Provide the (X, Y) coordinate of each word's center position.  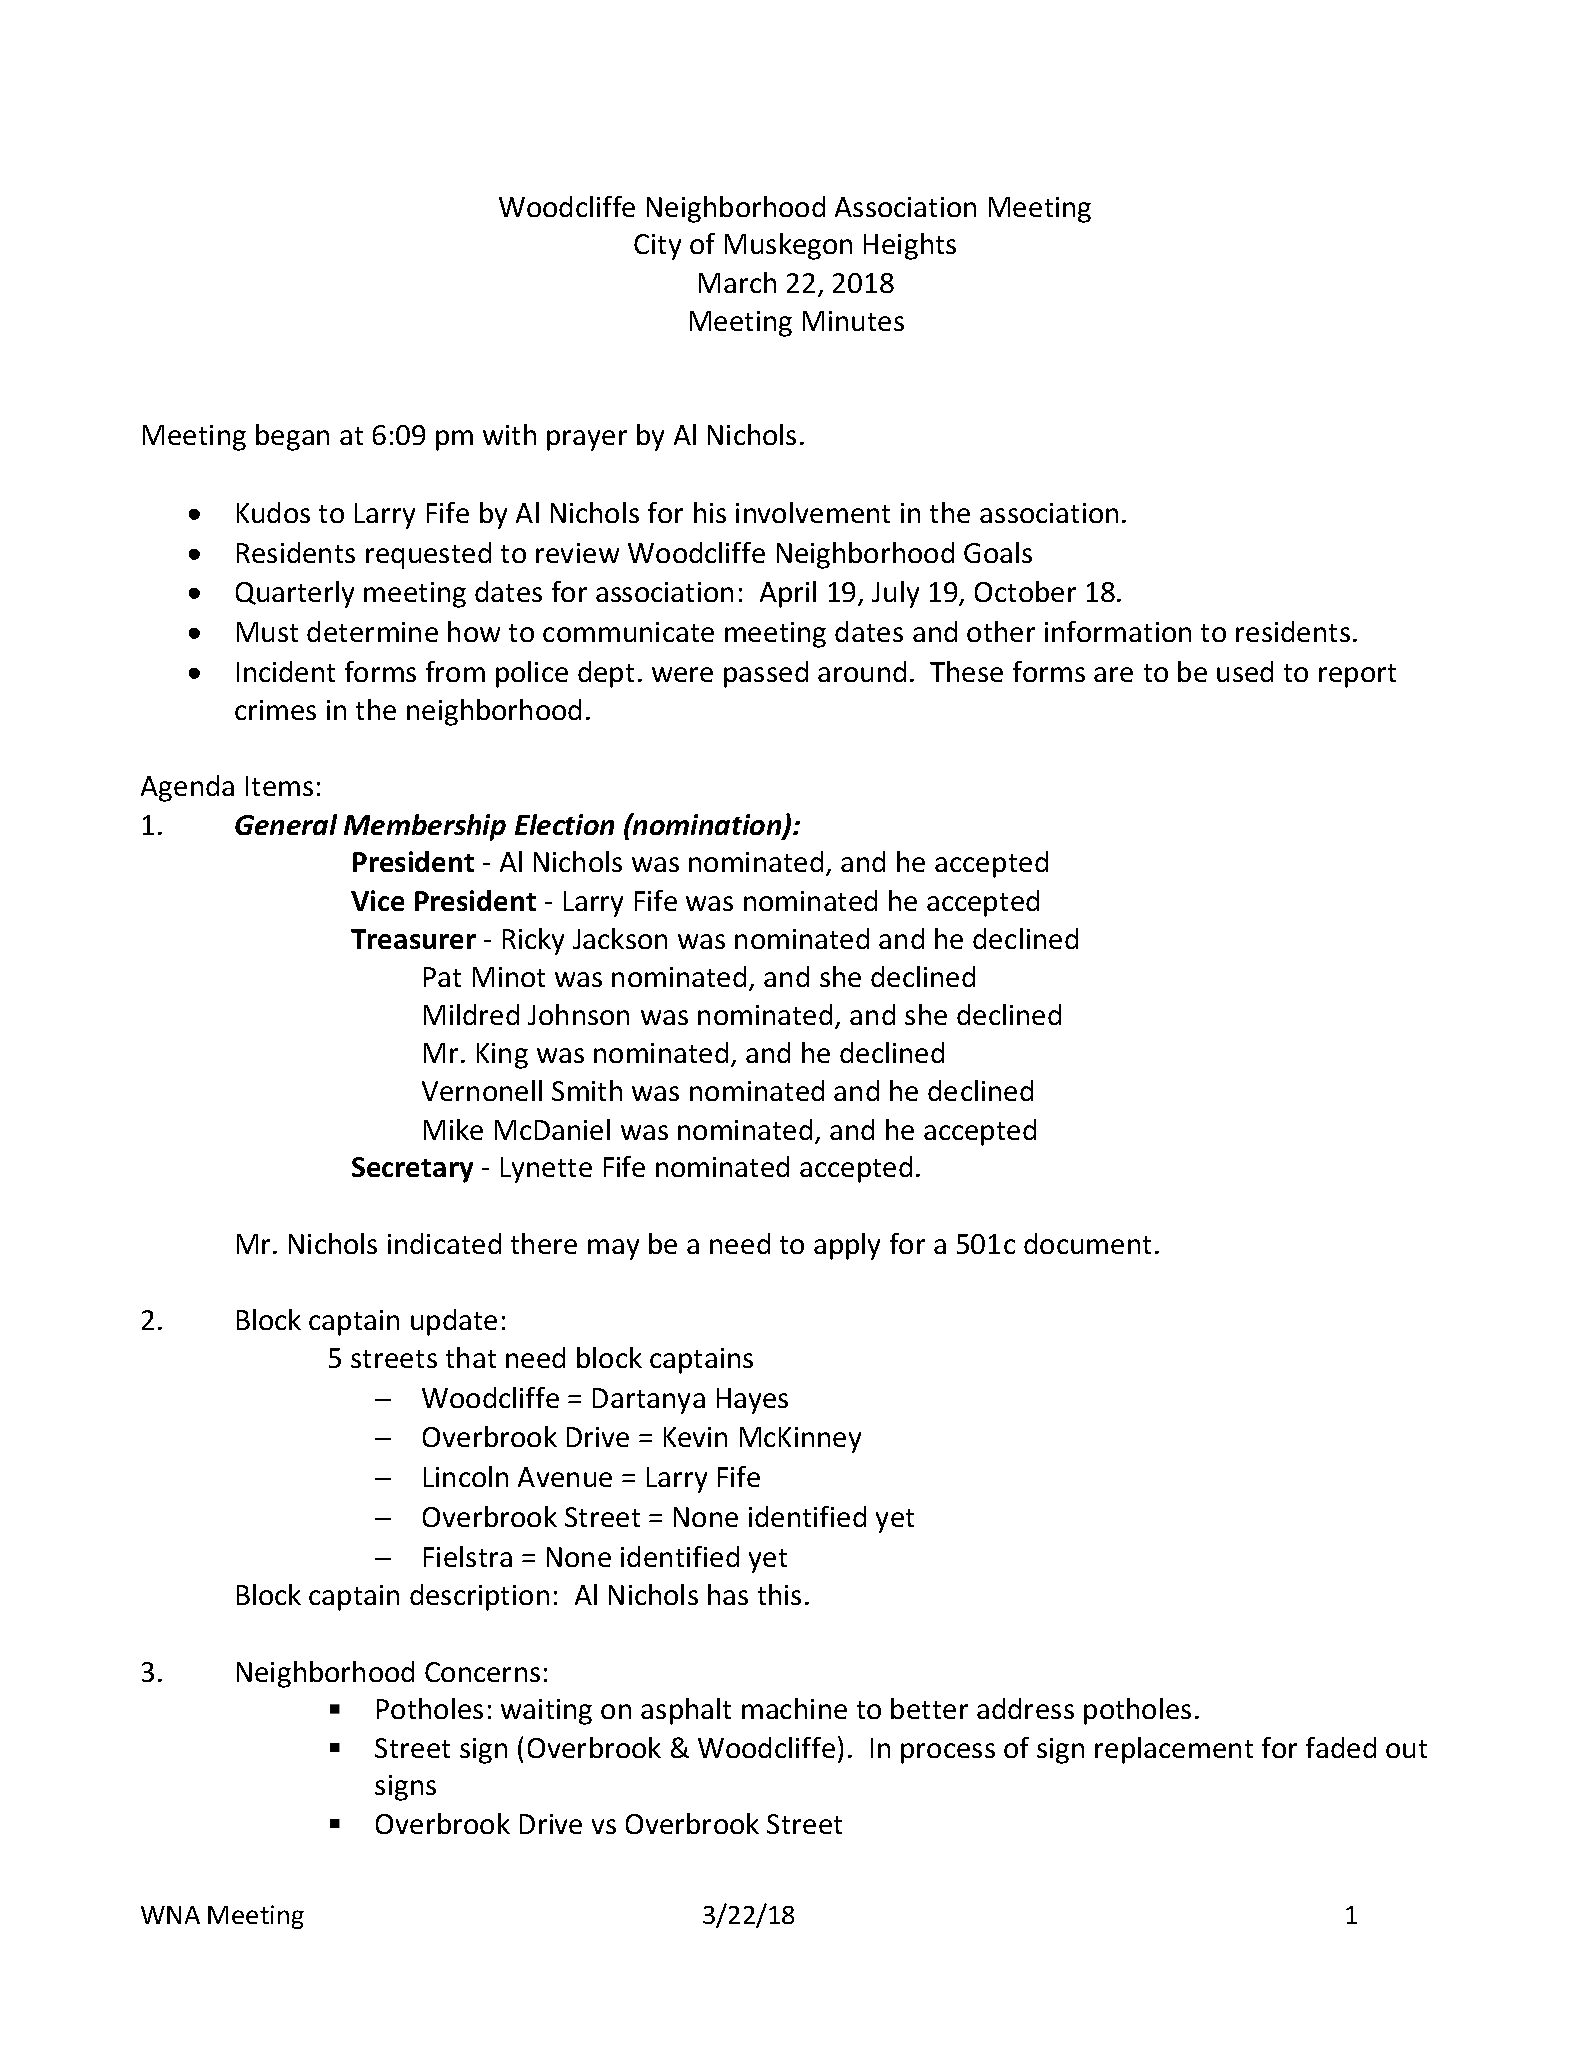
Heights (910, 246)
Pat (442, 977)
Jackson (620, 938)
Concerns (482, 1672)
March (737, 282)
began (292, 437)
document (1087, 1243)
